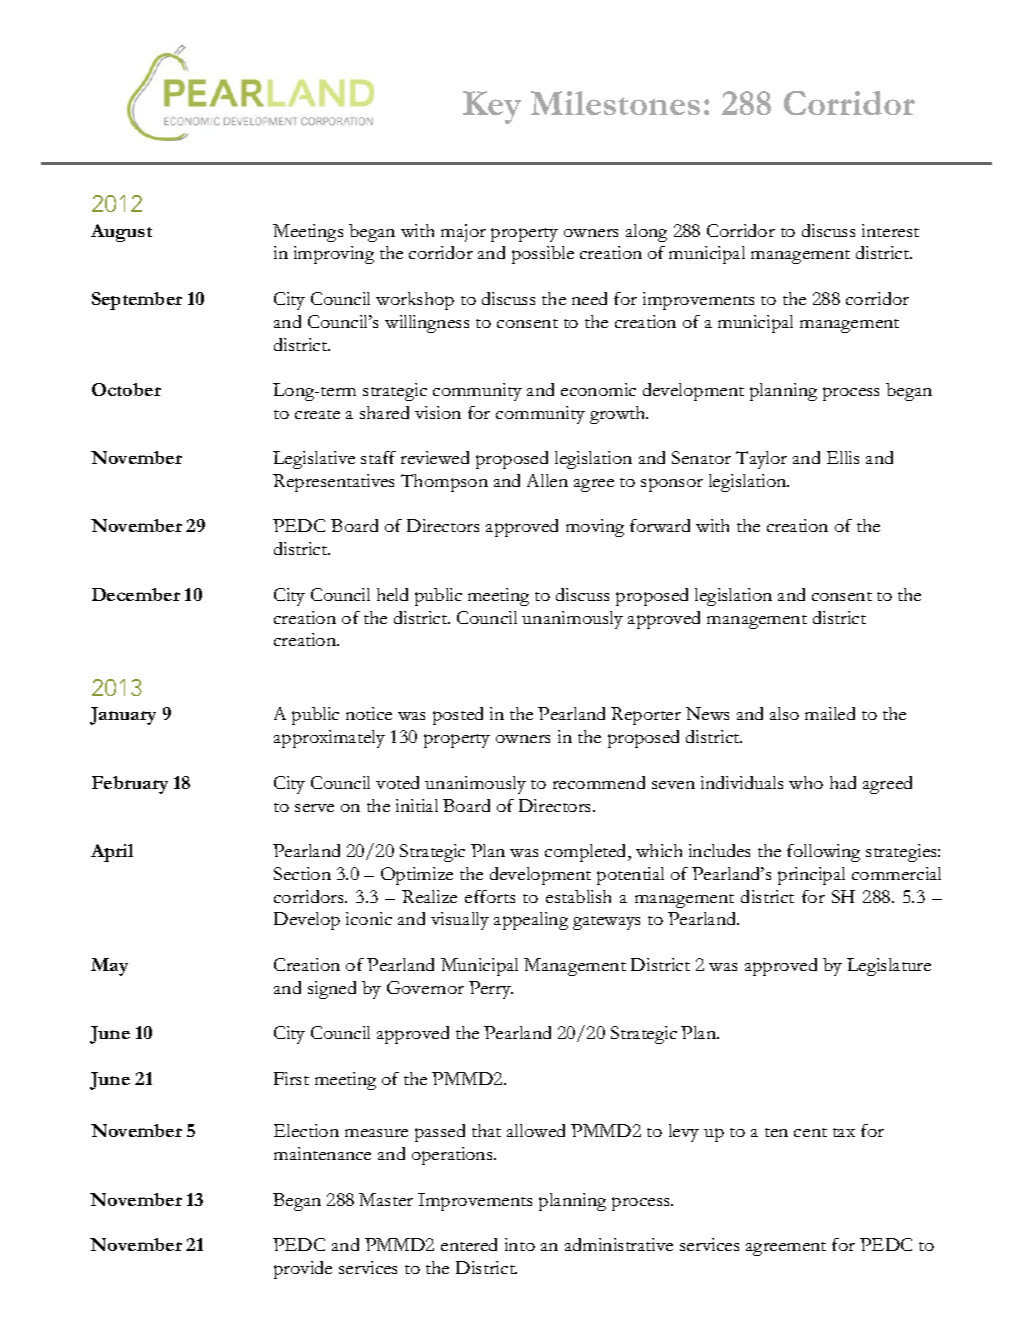 Image resolution: width=1033 pixels, height=1336 pixels. I want to click on August, so click(121, 233).
